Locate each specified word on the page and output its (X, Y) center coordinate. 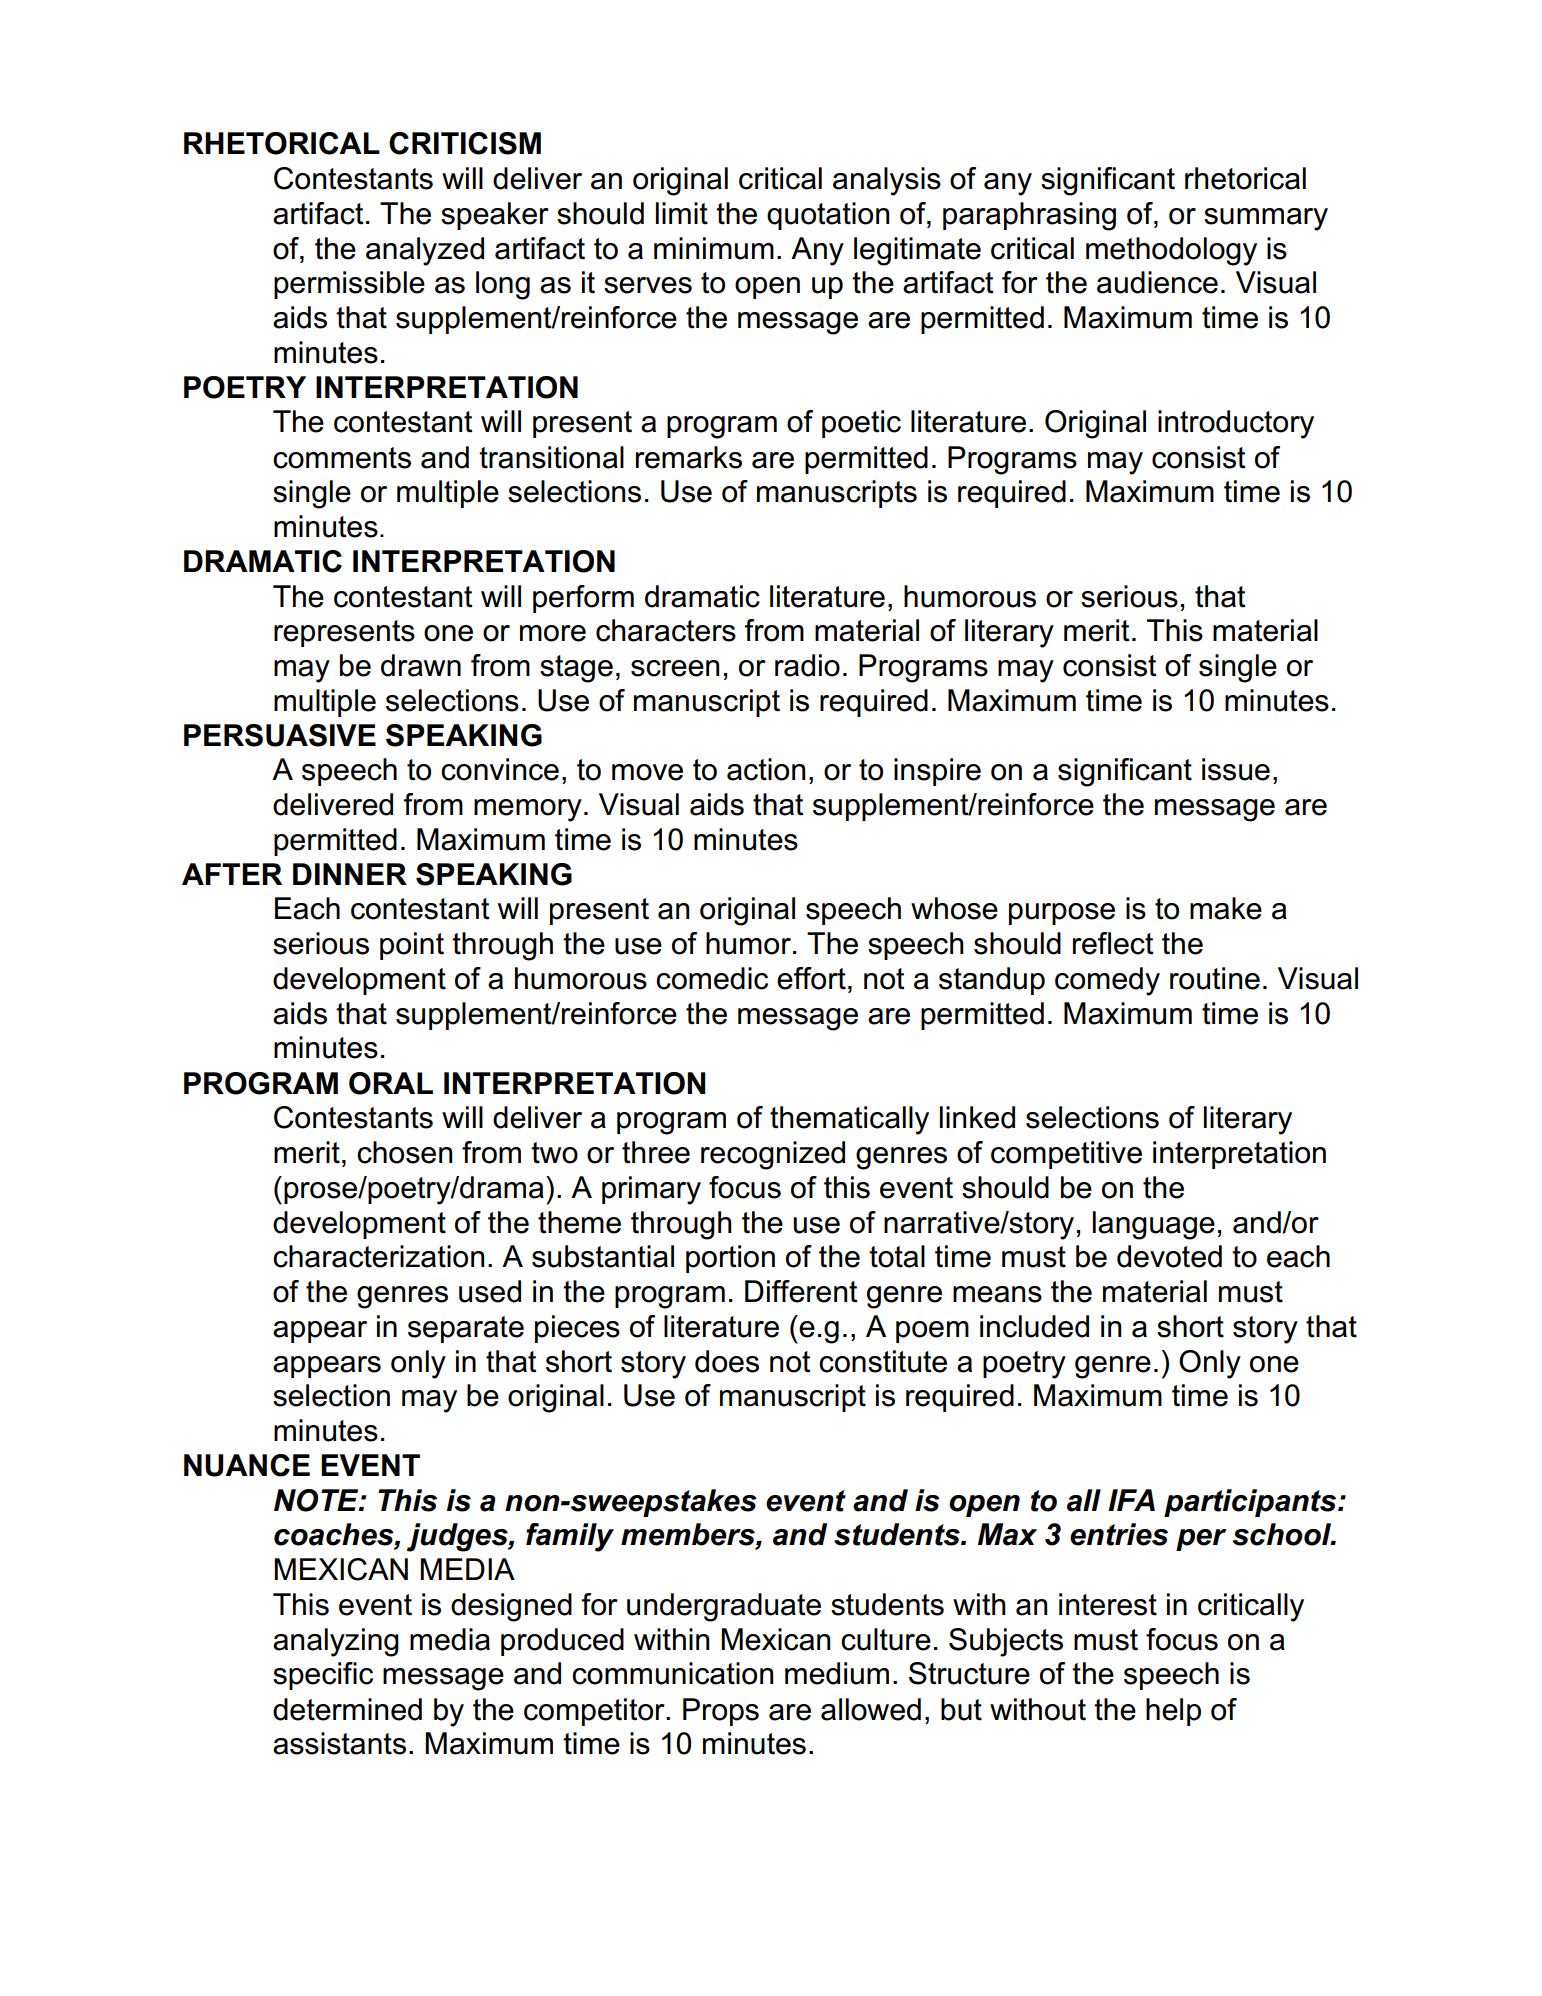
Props (721, 1712)
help (1173, 1712)
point (412, 946)
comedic (712, 978)
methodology (1171, 251)
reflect (1113, 943)
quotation (828, 216)
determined (347, 1709)
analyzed (425, 251)
